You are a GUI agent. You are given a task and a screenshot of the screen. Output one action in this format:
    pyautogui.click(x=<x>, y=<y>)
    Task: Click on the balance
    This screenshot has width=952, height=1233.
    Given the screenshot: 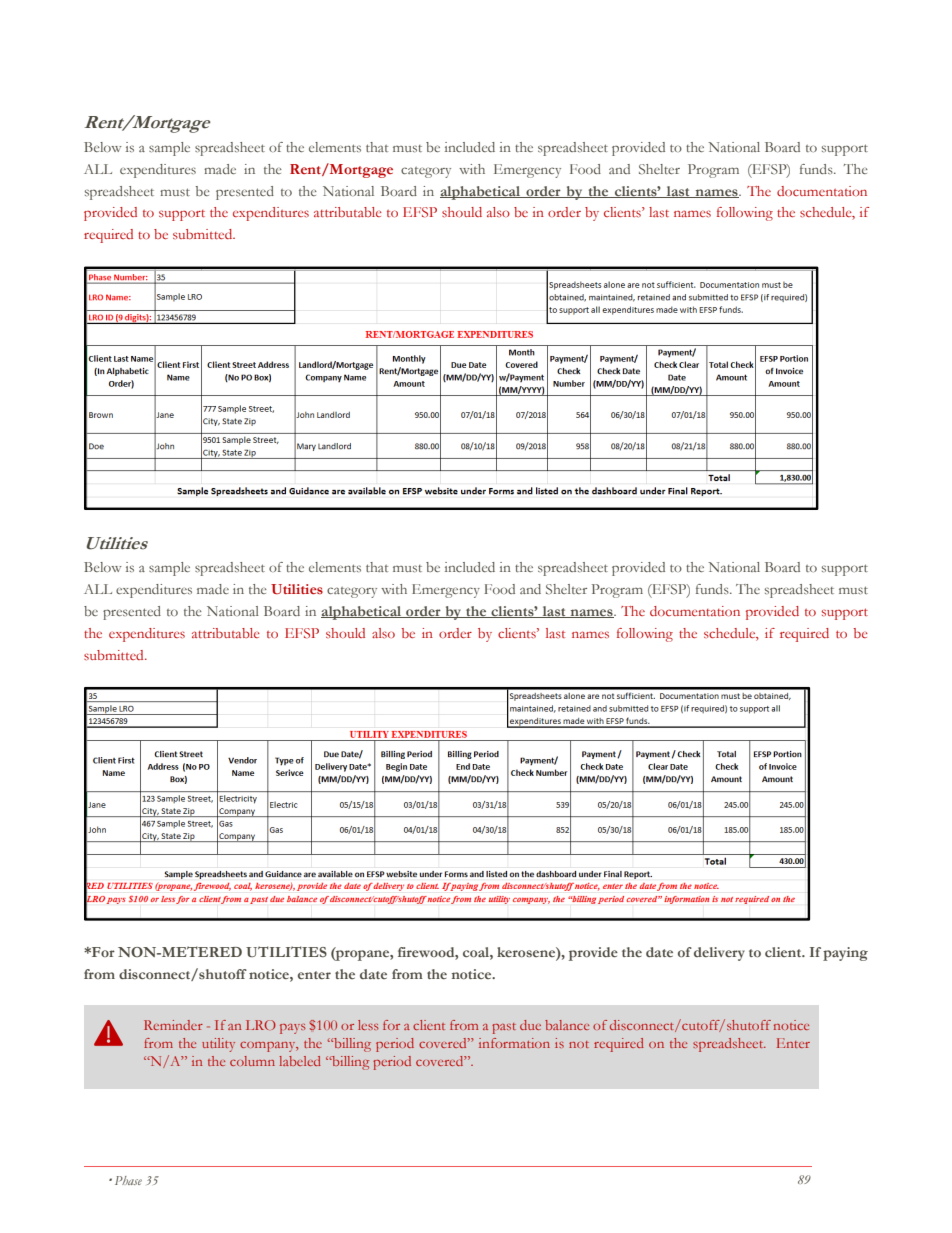 What is the action you would take?
    pyautogui.click(x=567, y=1025)
